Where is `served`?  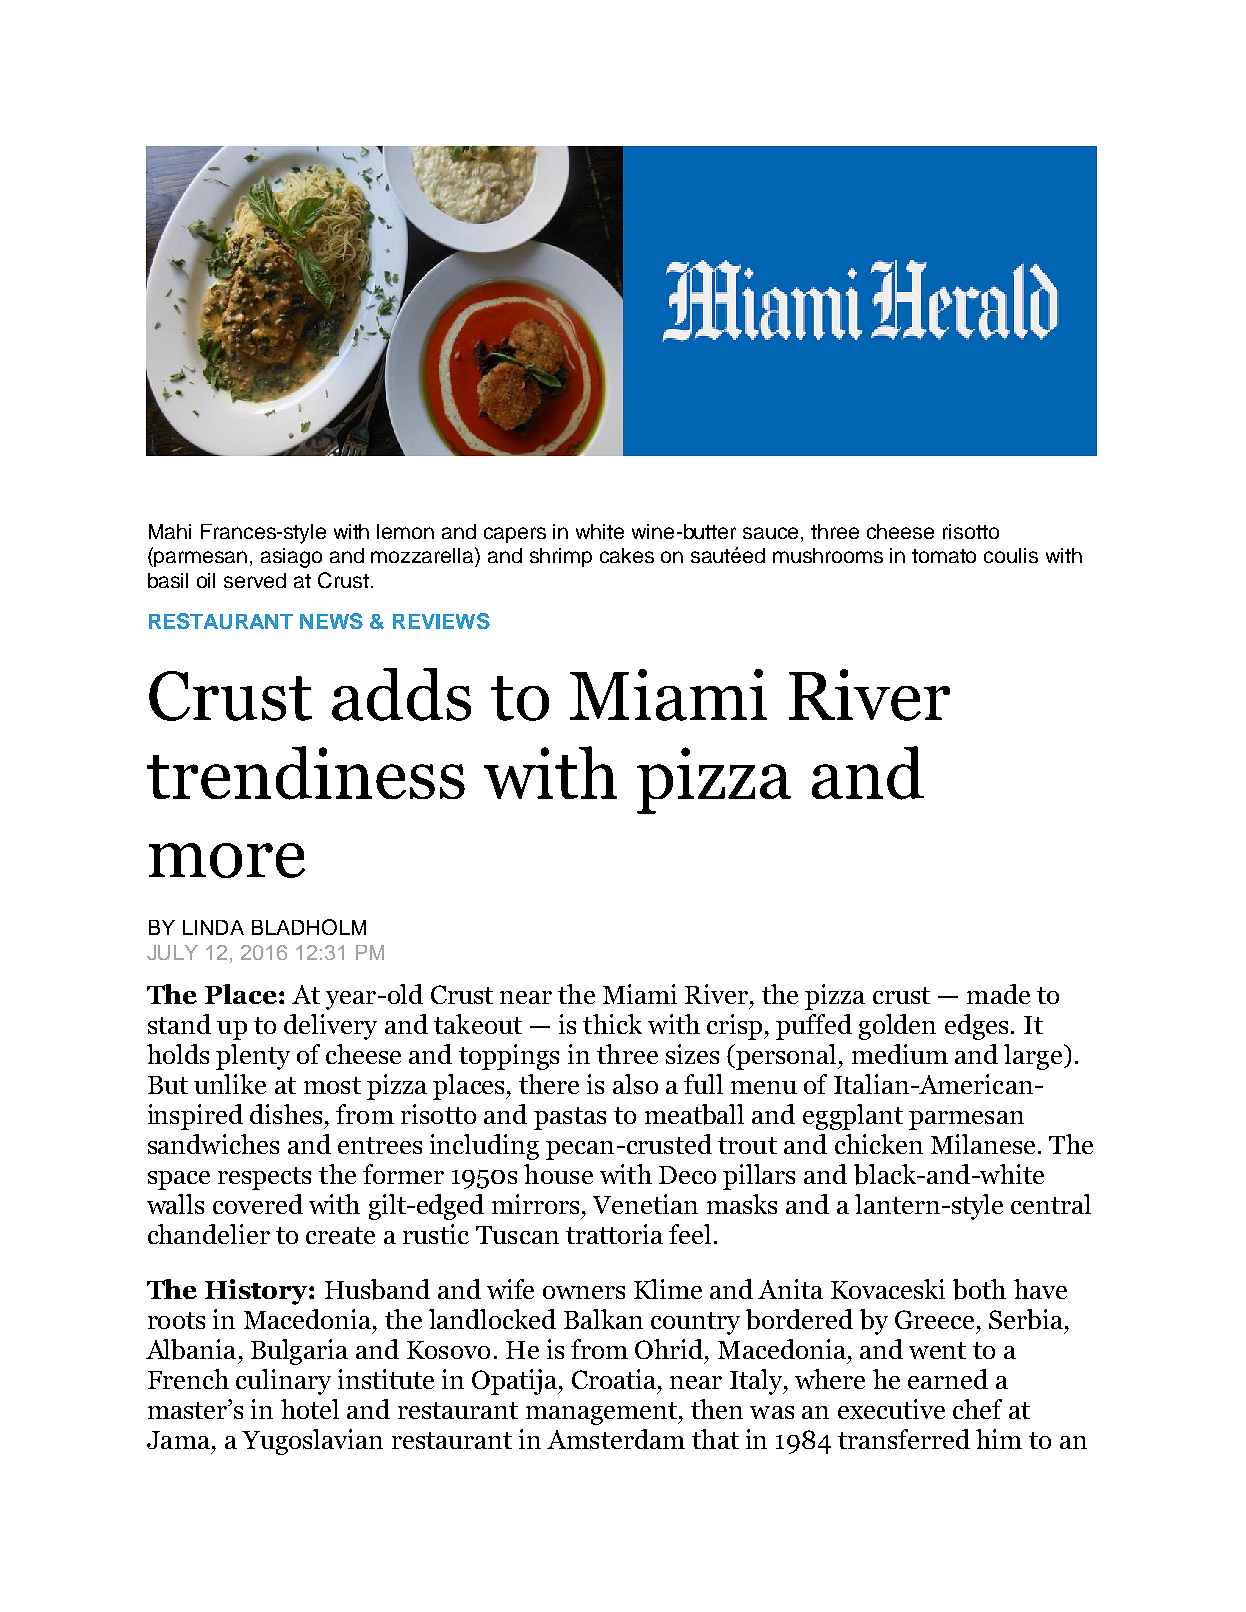
served is located at coordinates (255, 580).
